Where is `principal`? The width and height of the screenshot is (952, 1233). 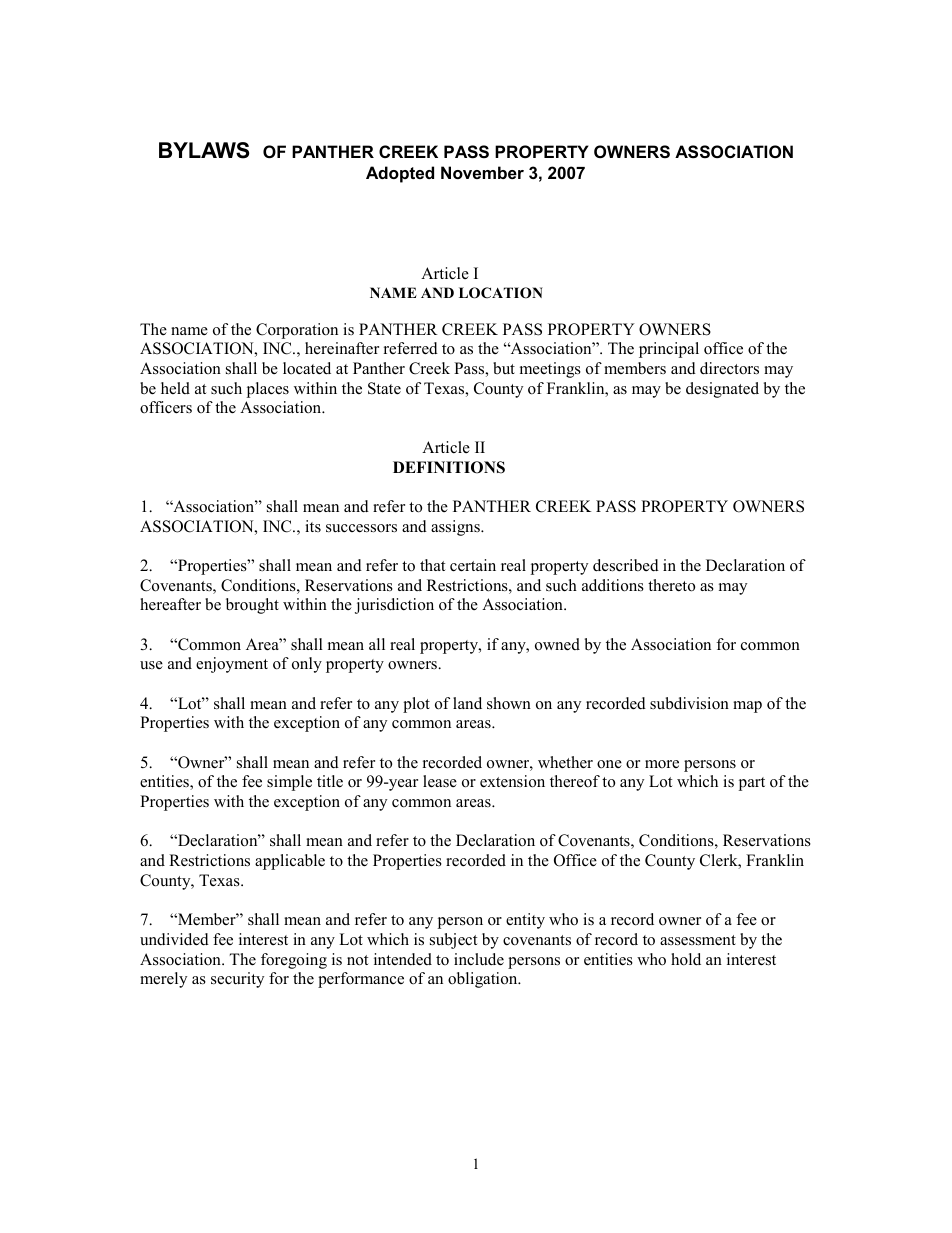
principal is located at coordinates (669, 350).
